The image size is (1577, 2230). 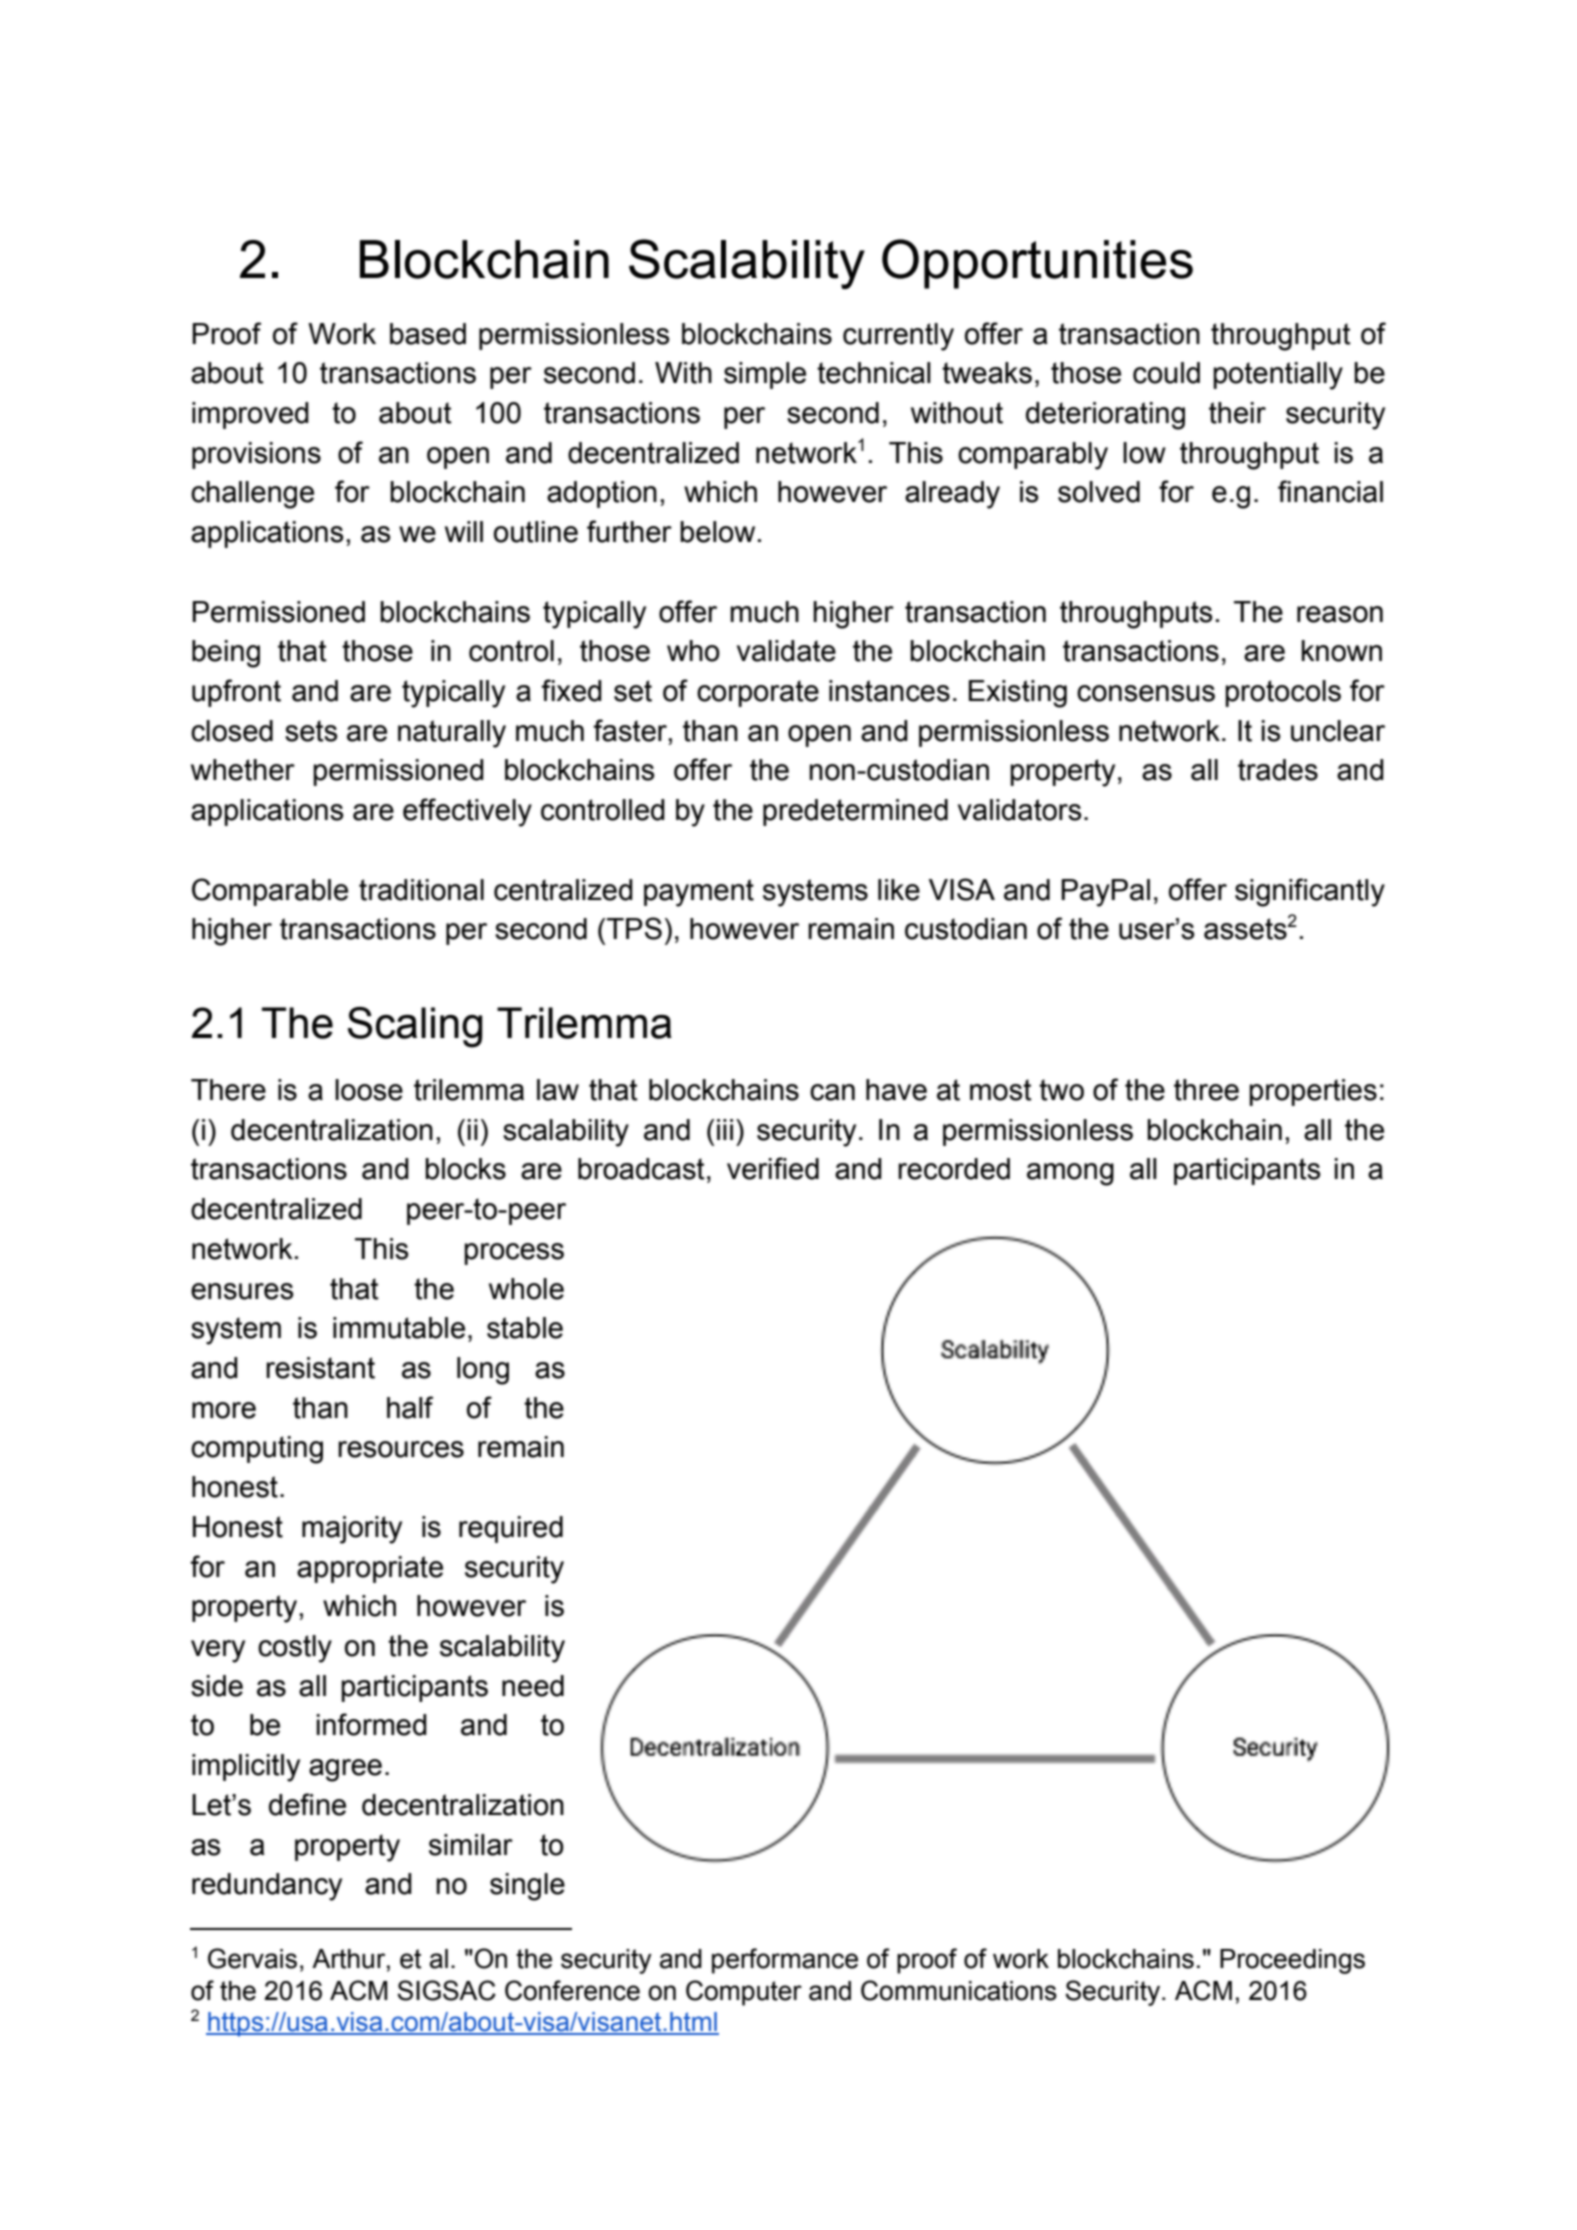 I want to click on consensus, so click(x=1146, y=693).
